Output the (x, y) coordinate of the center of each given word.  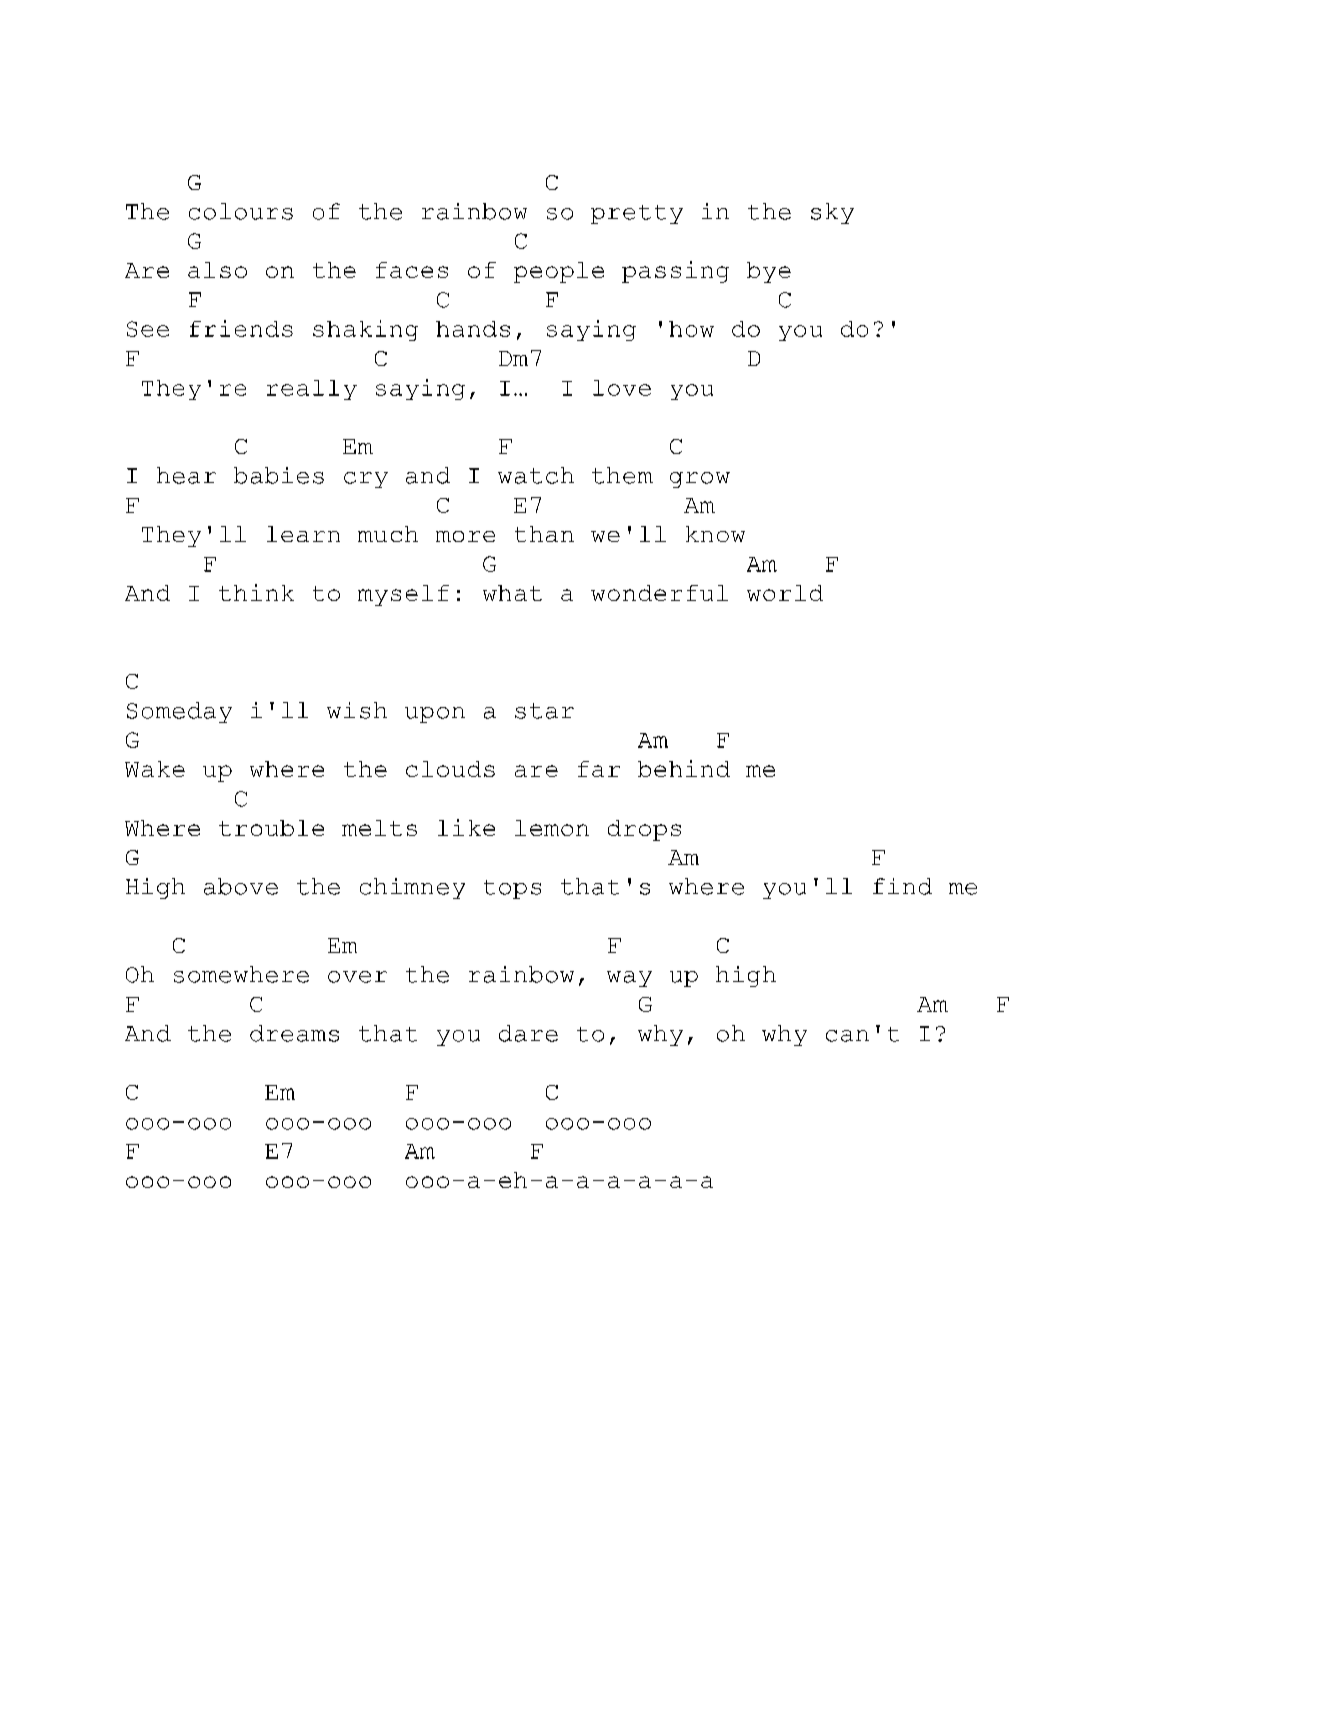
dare (528, 1033)
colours (241, 211)
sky (832, 213)
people (559, 272)
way (629, 979)
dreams (294, 1033)
